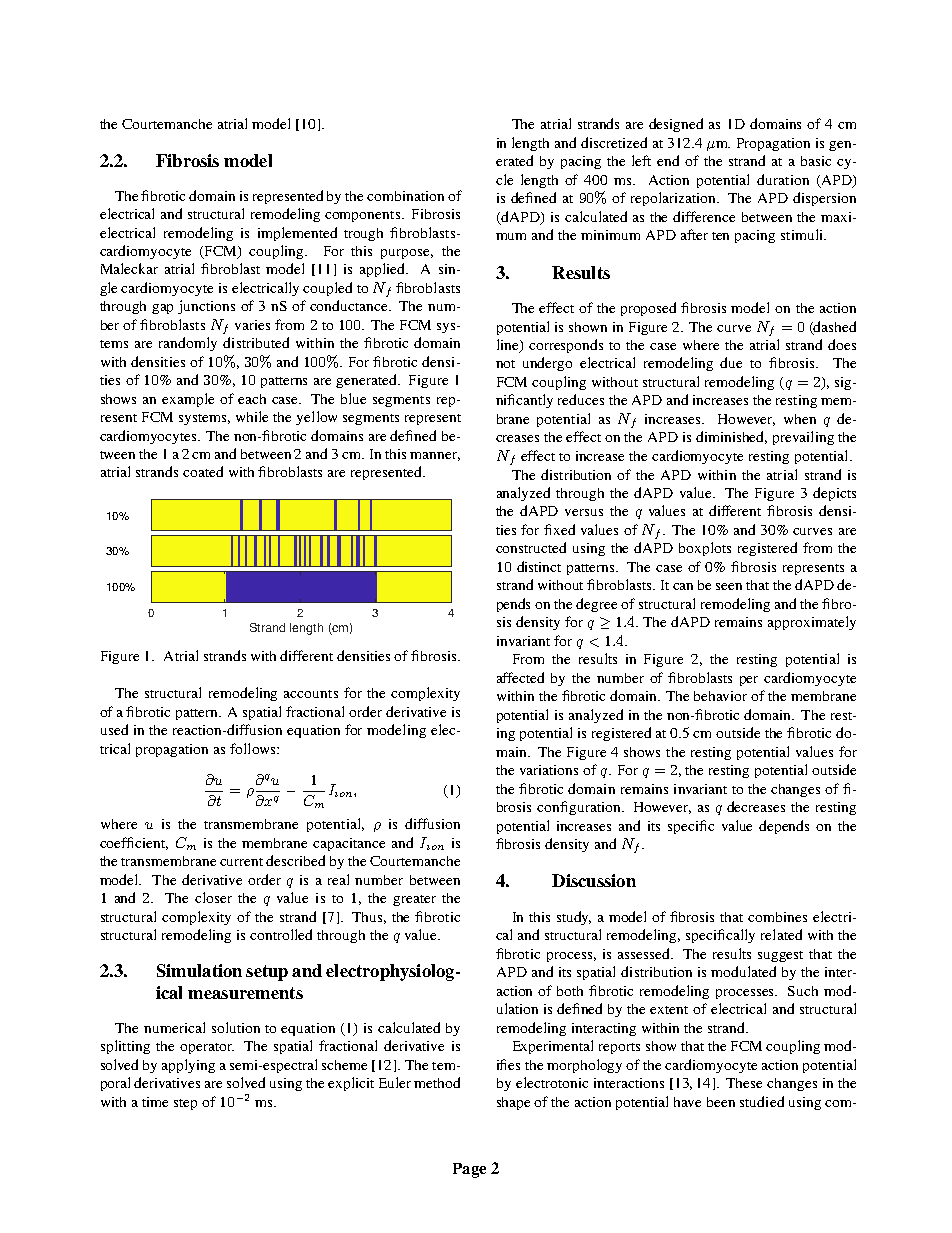 The image size is (952, 1233). Describe the element at coordinates (777, 917) in the page. I see `combines` at that location.
